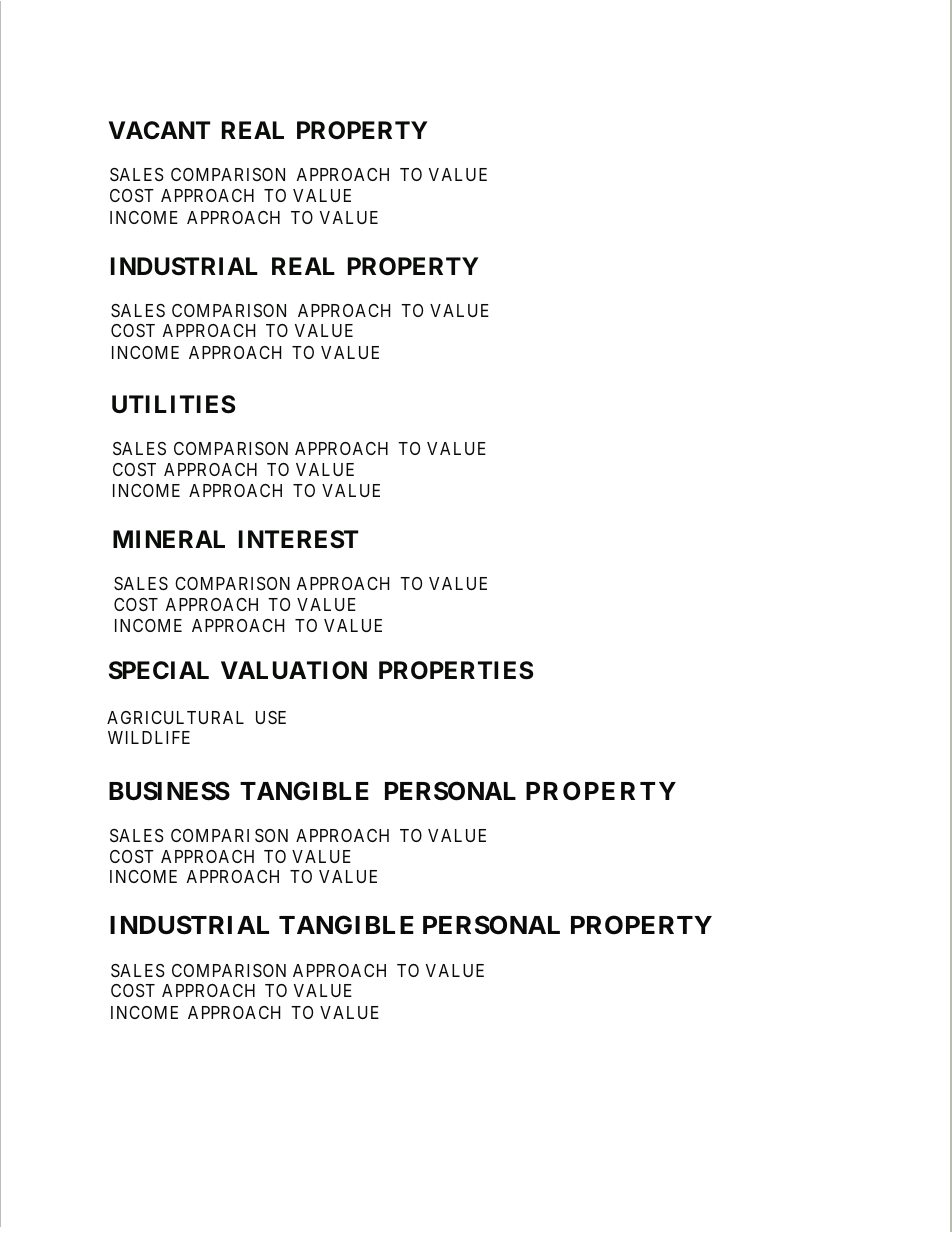 The width and height of the screenshot is (952, 1233). I want to click on INTEREST, so click(298, 539).
